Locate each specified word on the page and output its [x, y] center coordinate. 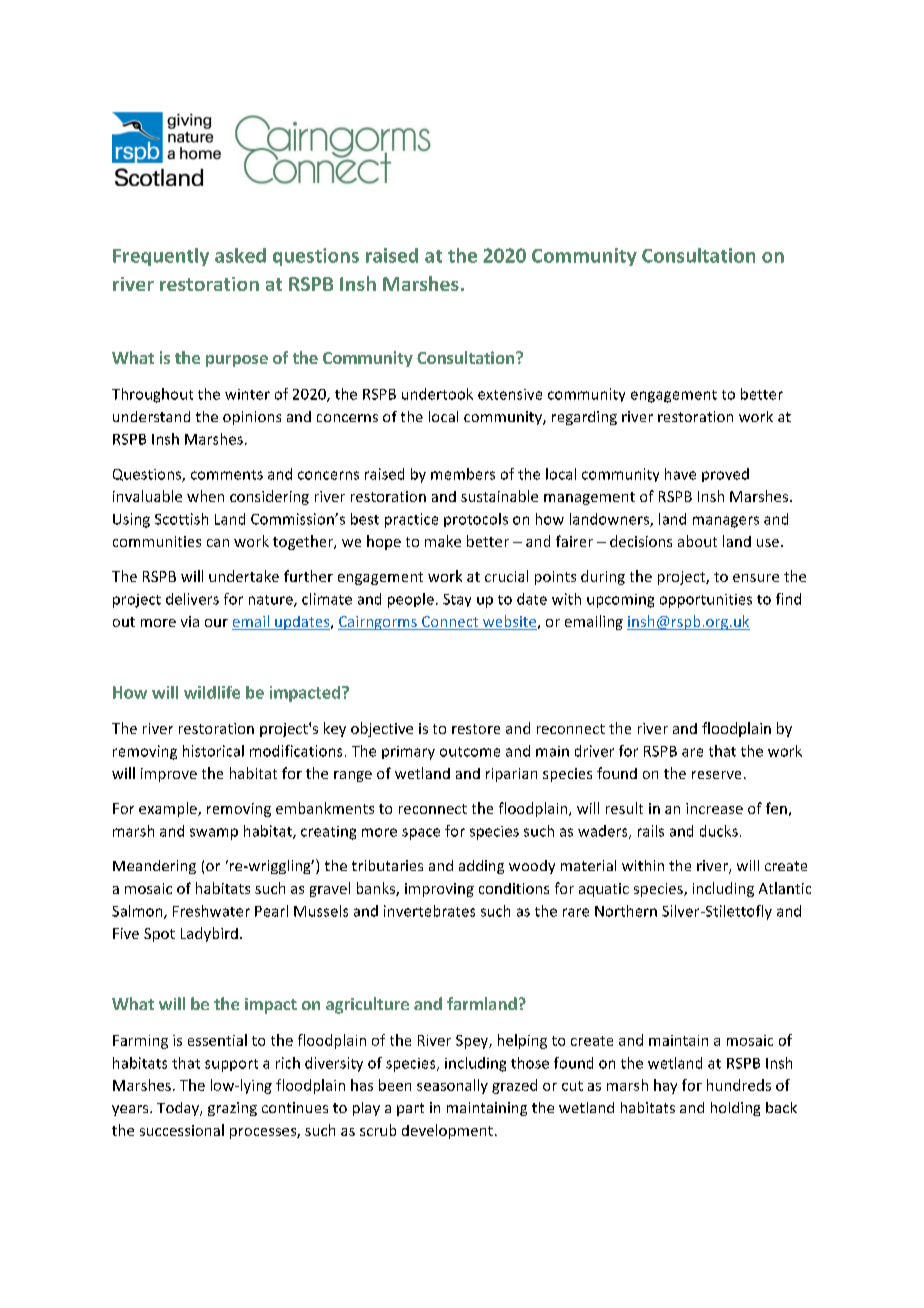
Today [179, 1109]
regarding [584, 418]
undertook [437, 394]
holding [735, 1109]
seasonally [452, 1086]
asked [240, 255]
